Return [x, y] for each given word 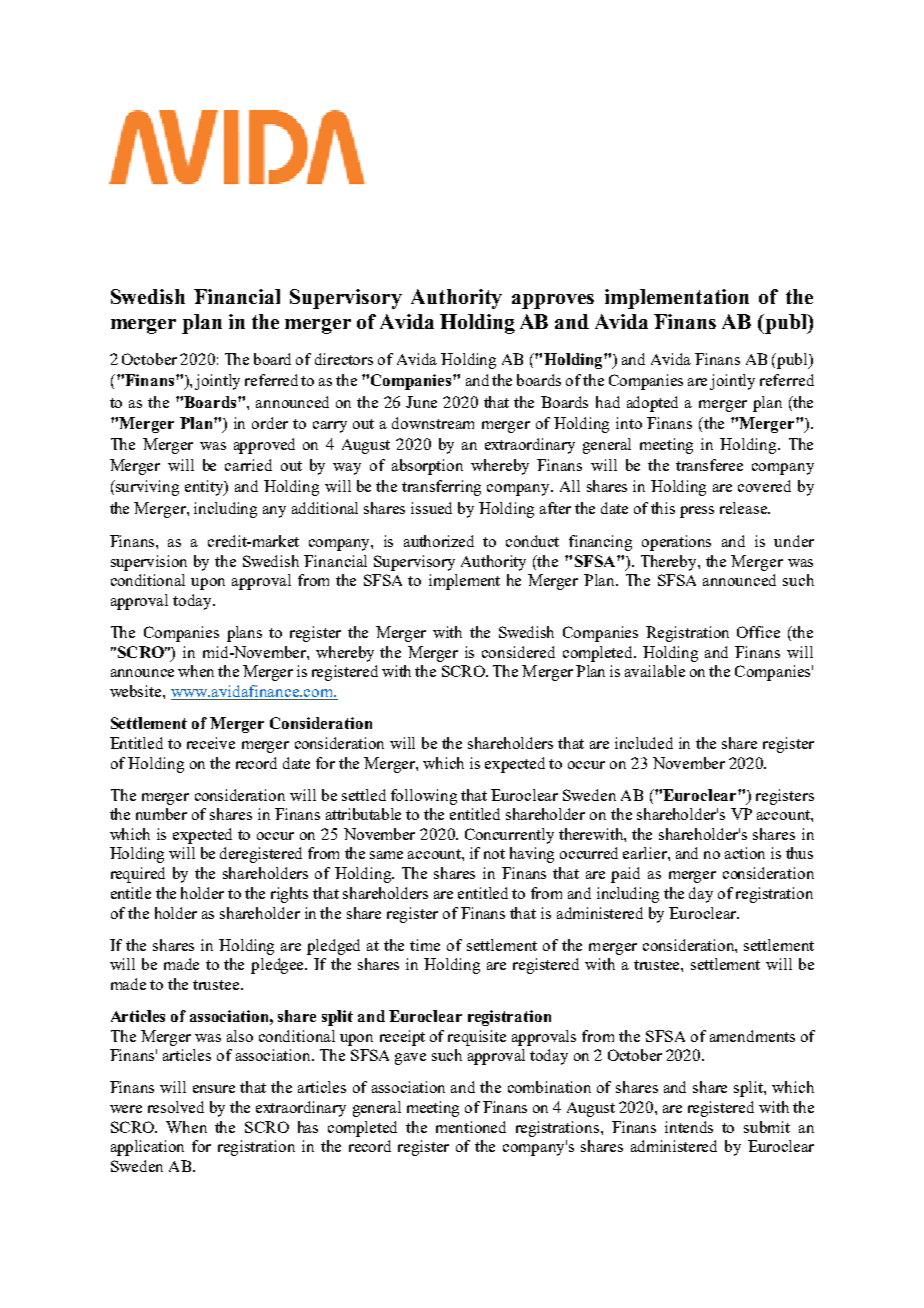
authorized [439, 541]
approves [553, 301]
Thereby [670, 563]
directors [344, 359]
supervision [149, 563]
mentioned [471, 1127]
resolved [176, 1107]
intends [689, 1127]
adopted [652, 404]
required [138, 875]
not [494, 854]
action [745, 853]
